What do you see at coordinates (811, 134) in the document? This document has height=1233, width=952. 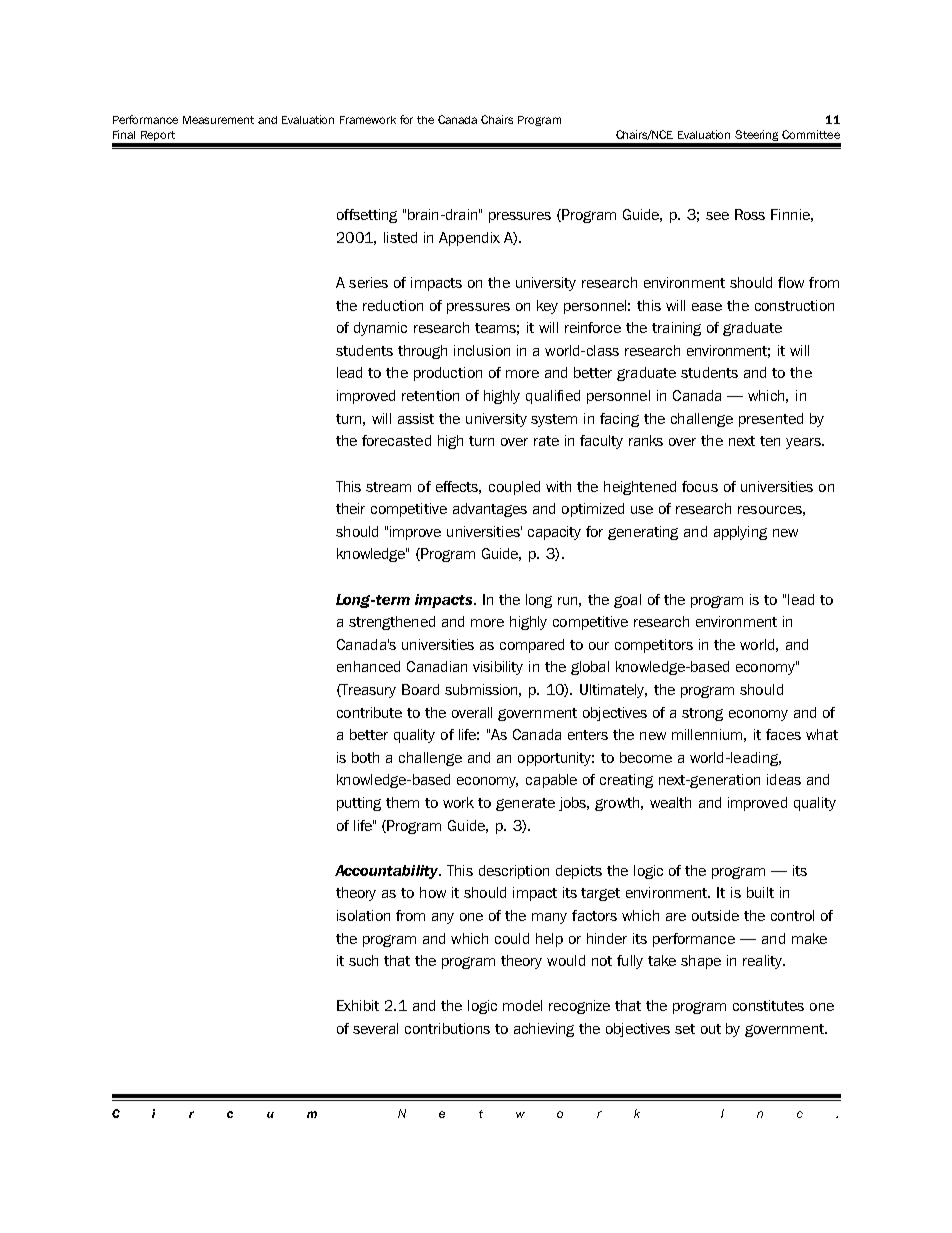 I see `Committee` at bounding box center [811, 134].
